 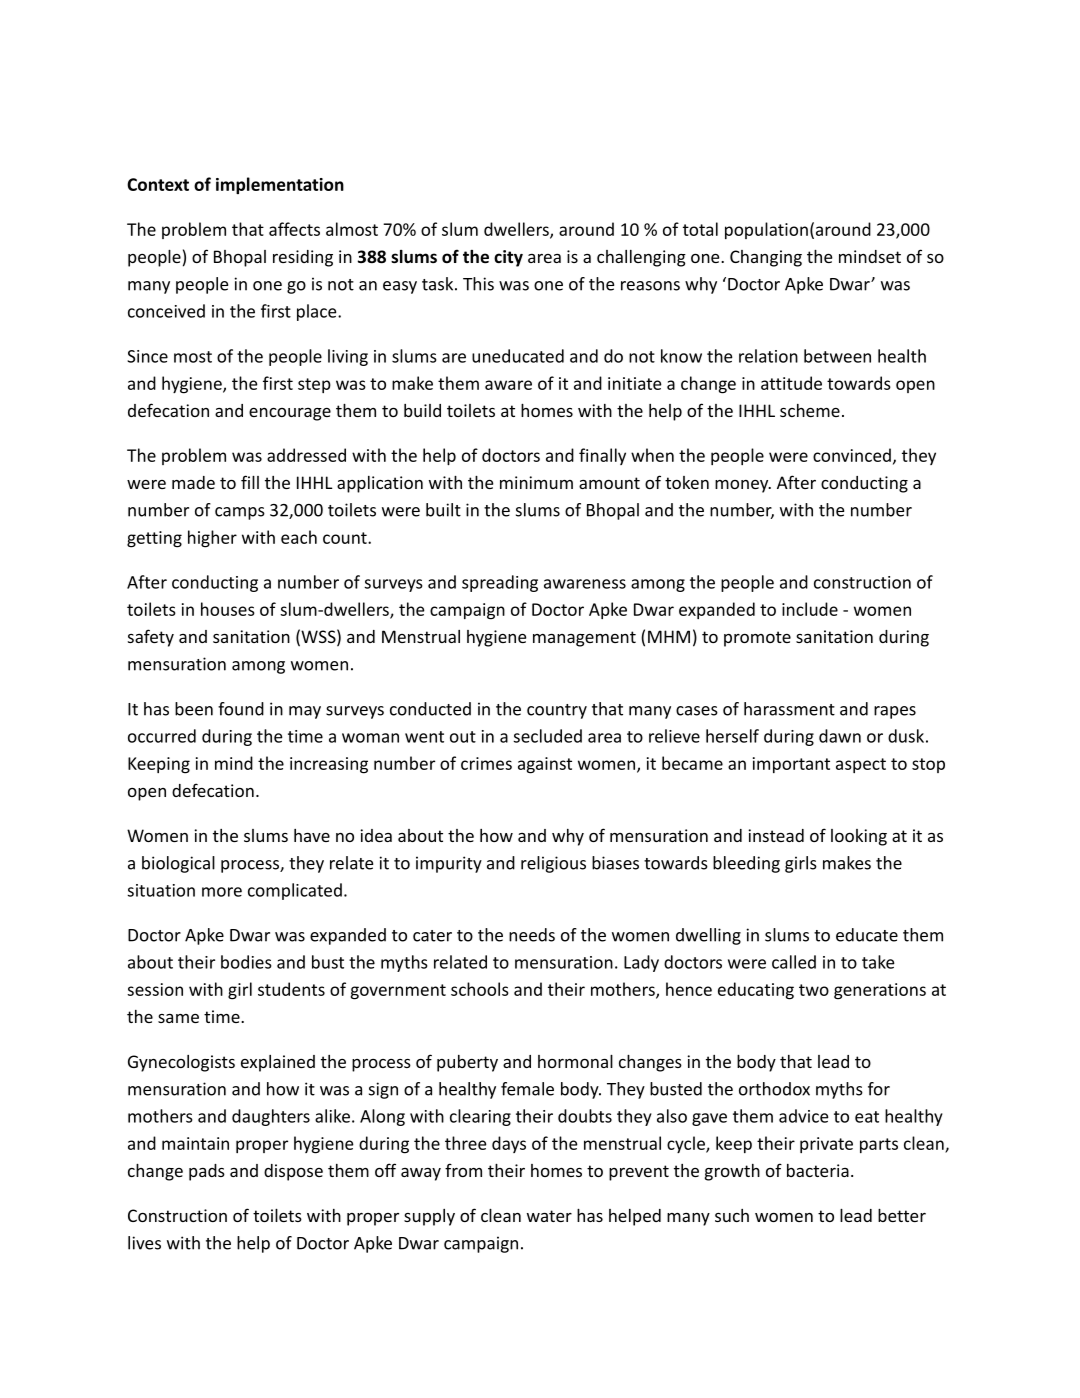 I want to click on include, so click(x=810, y=609).
